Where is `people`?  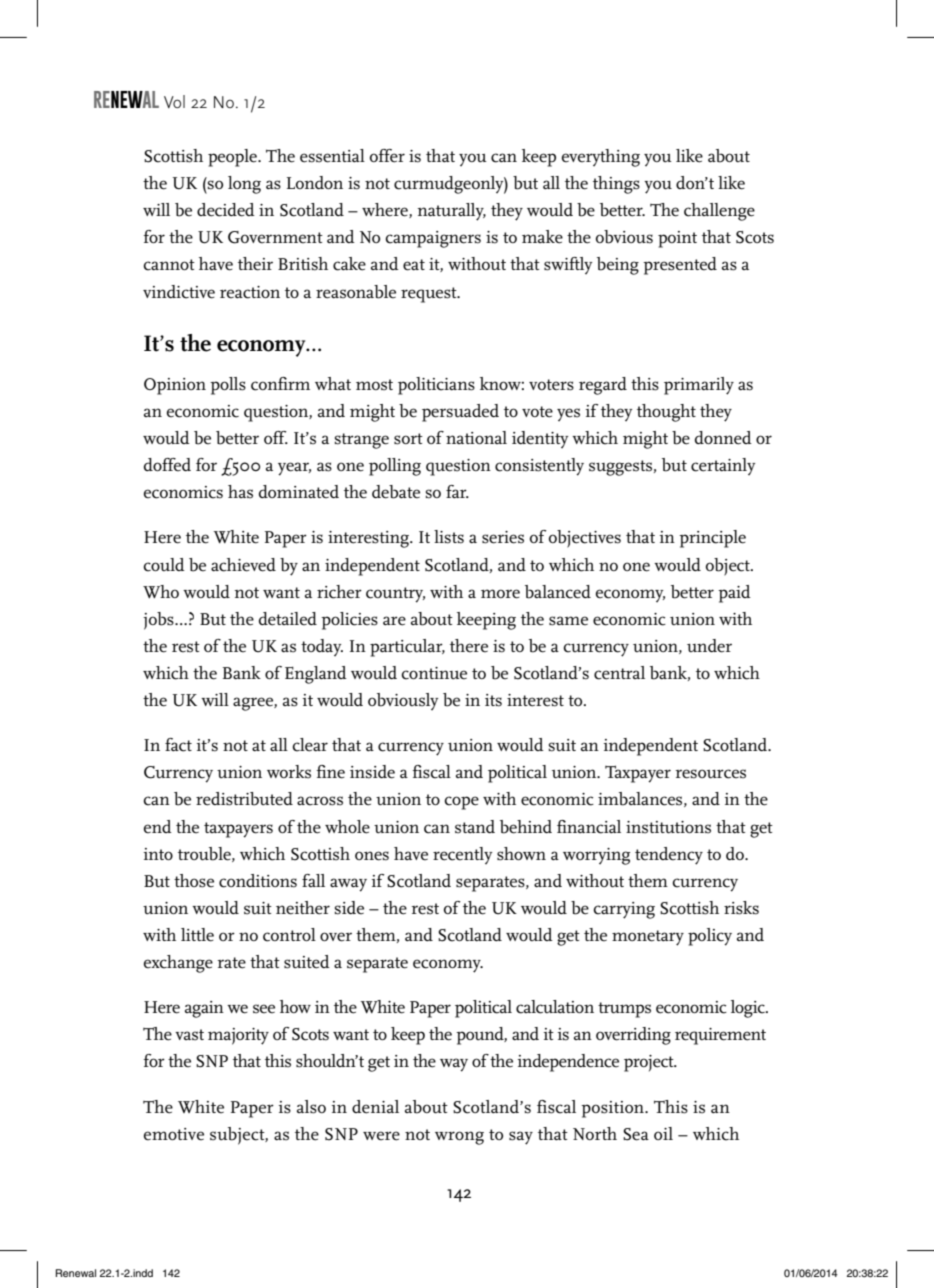 people is located at coordinates (233, 158).
